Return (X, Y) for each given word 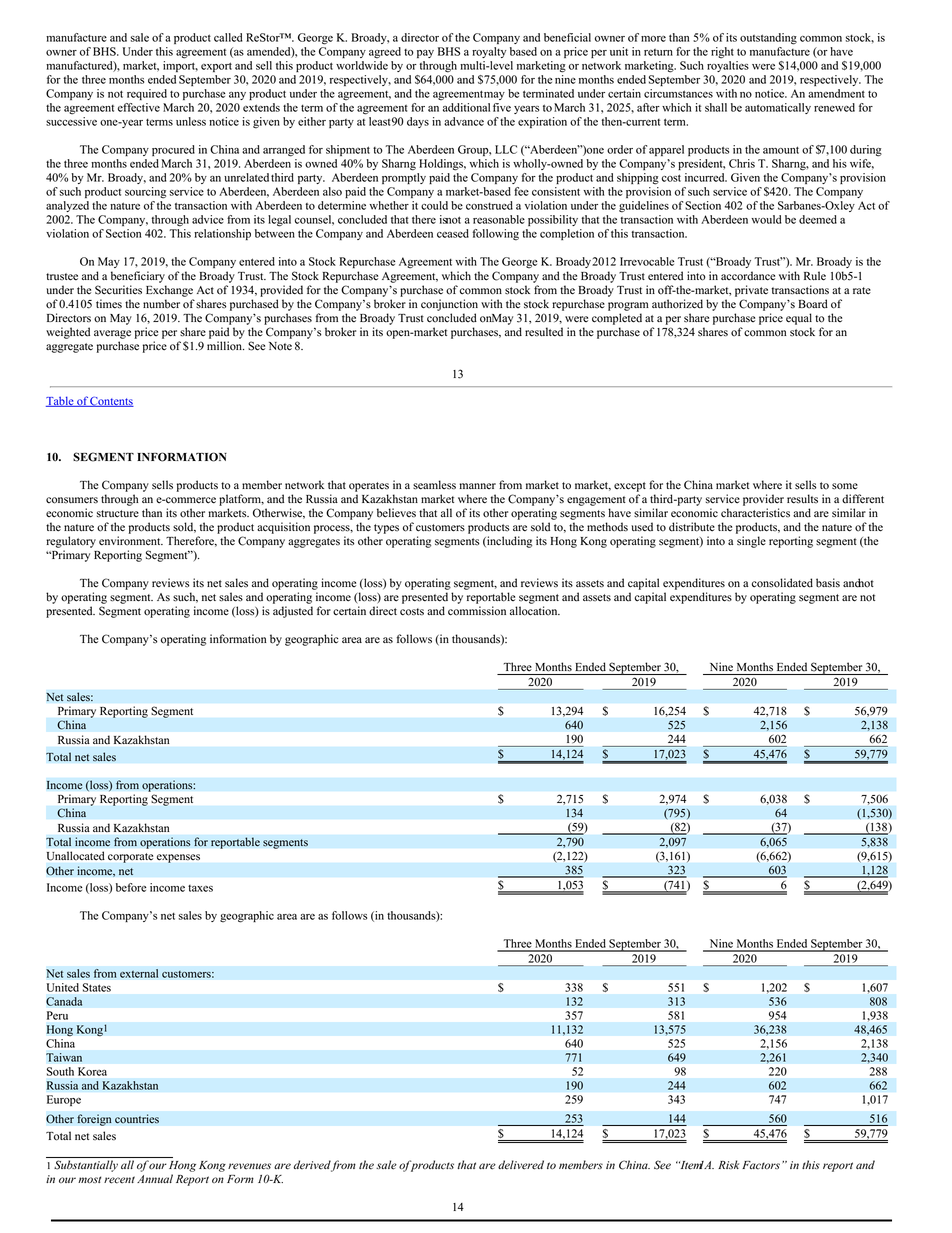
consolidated (782, 583)
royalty (489, 52)
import (180, 66)
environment (131, 541)
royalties (728, 66)
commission (477, 611)
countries (137, 1119)
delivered (521, 1165)
